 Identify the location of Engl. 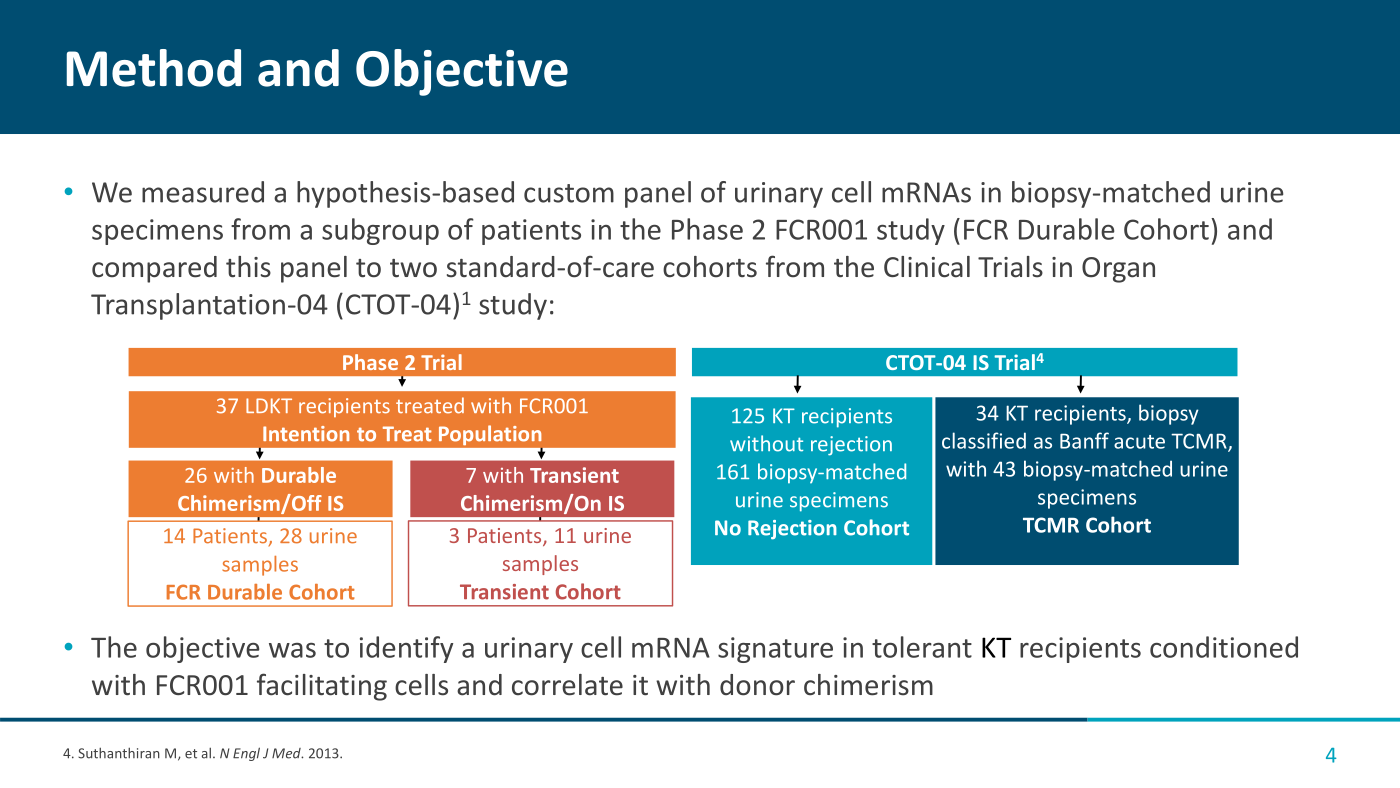
(246, 754).
